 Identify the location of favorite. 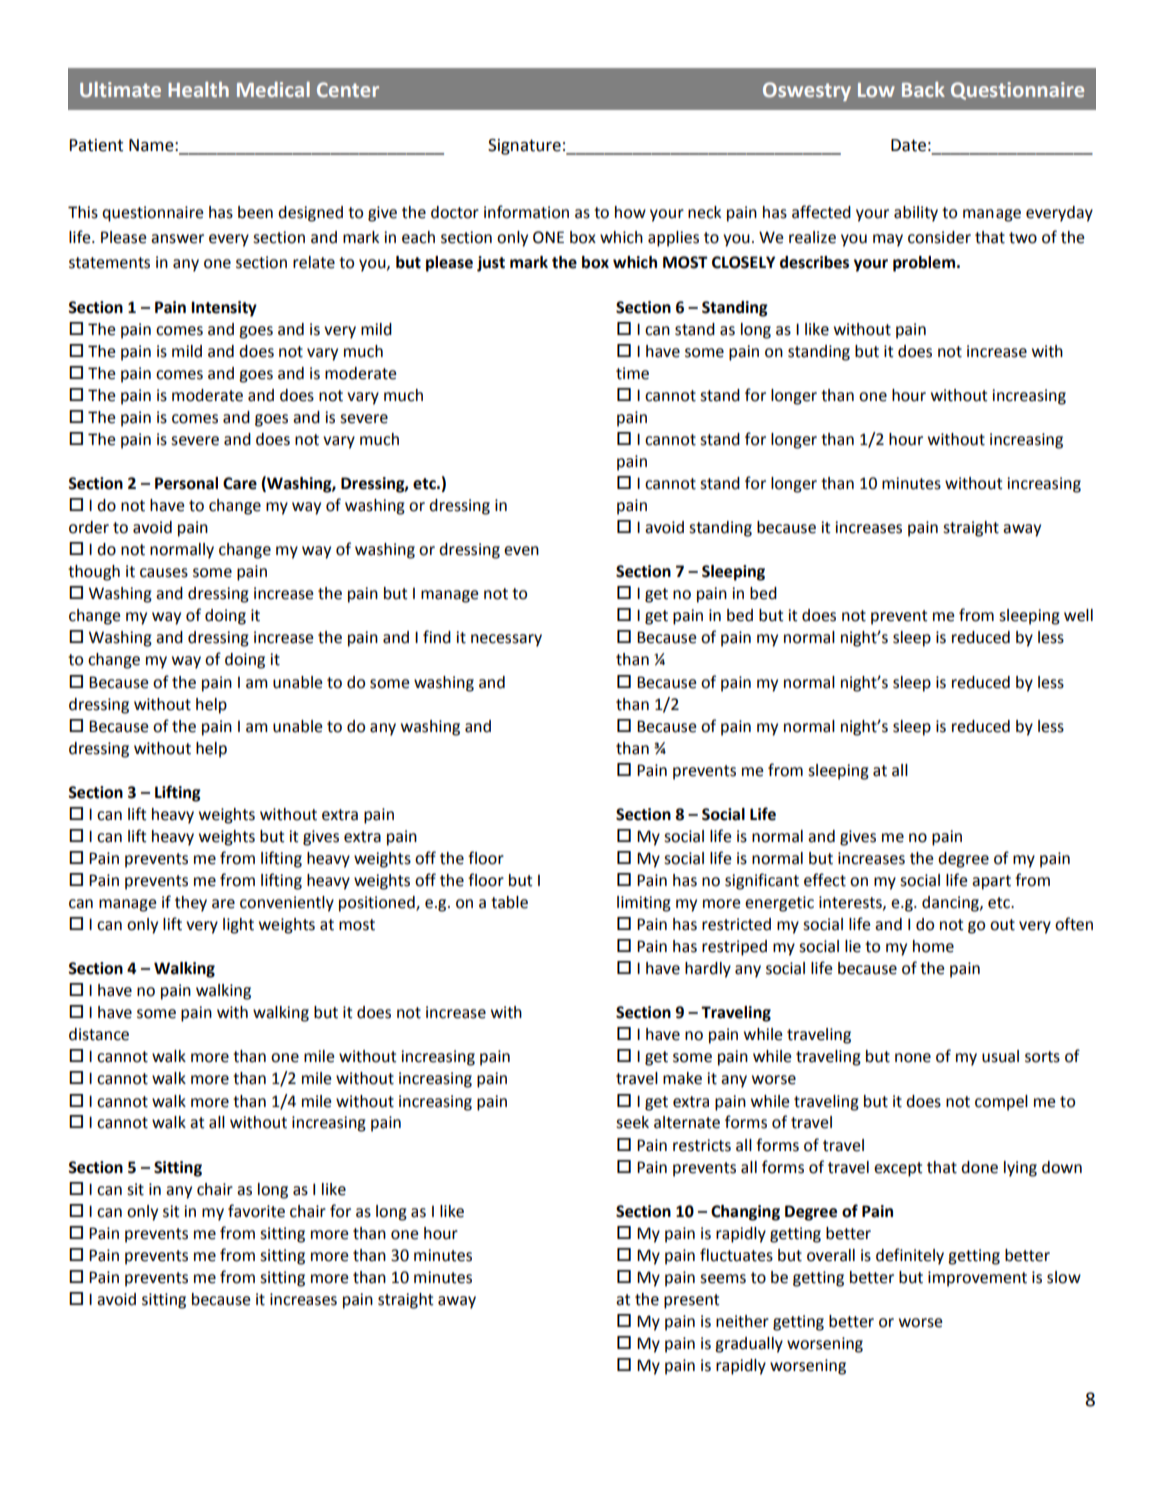
(256, 1211).
